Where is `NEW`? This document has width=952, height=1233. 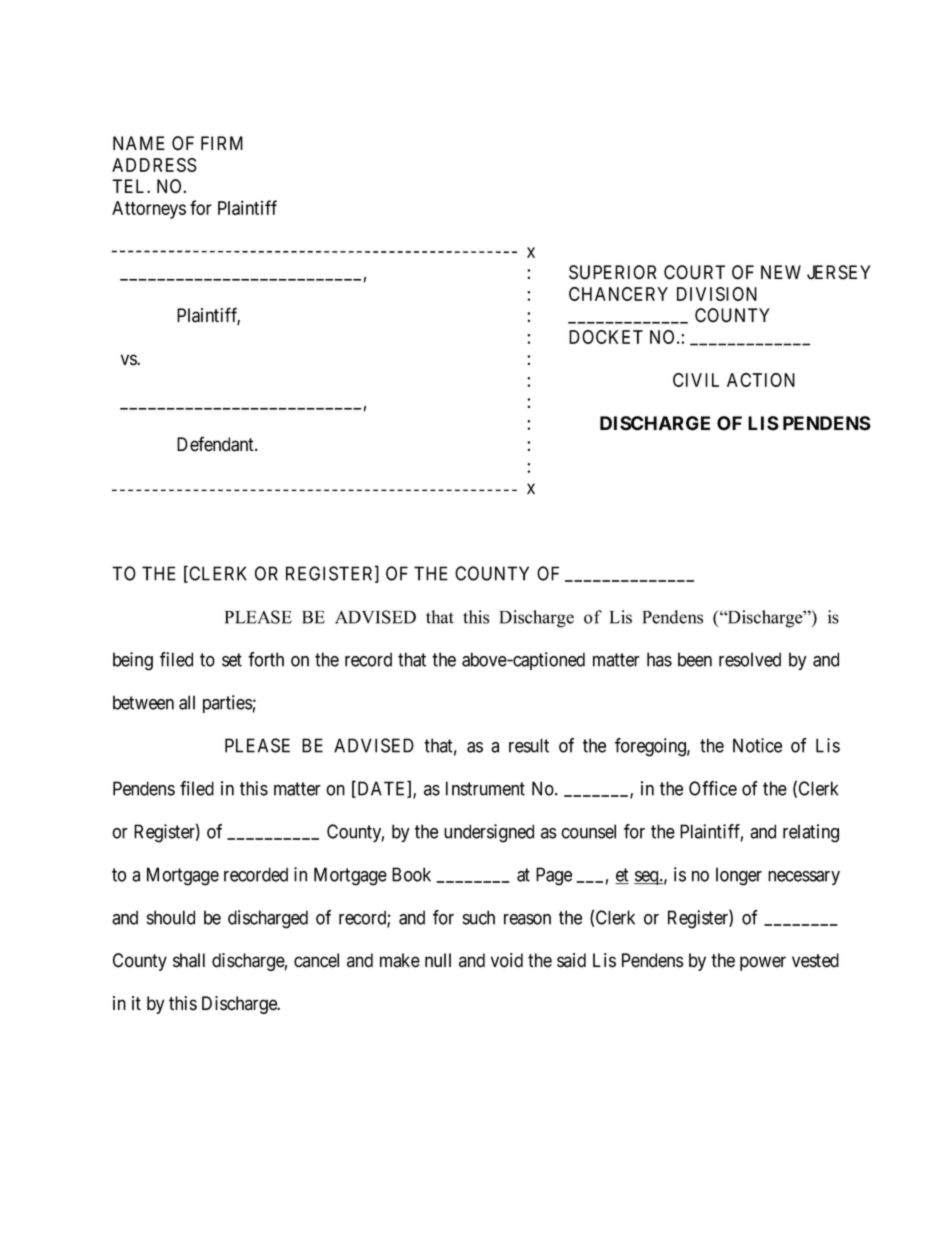
NEW is located at coordinates (781, 272).
